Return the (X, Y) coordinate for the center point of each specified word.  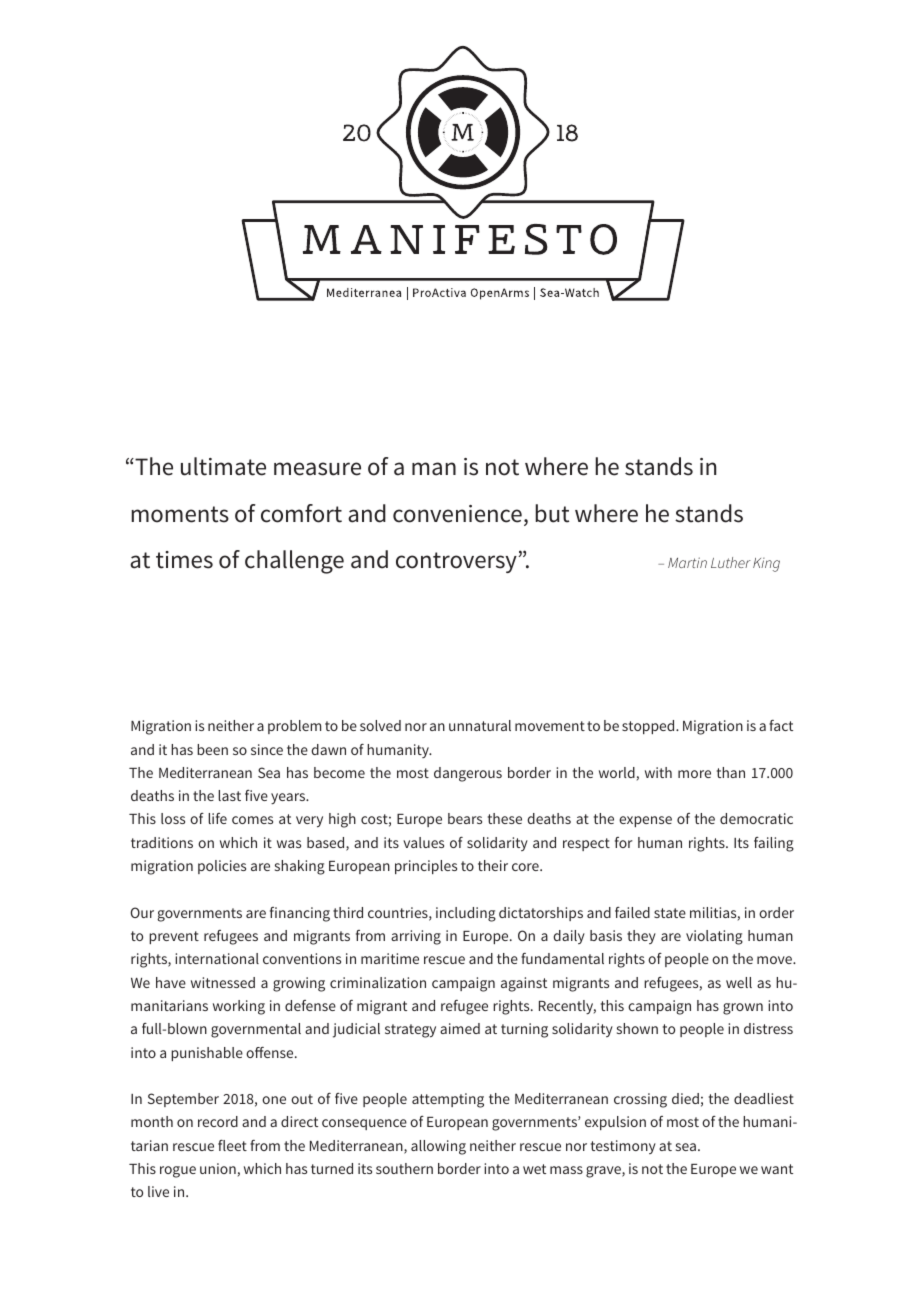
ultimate (223, 466)
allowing (438, 1147)
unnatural (480, 725)
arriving (416, 937)
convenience (457, 514)
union (218, 1168)
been (212, 749)
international (217, 958)
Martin (687, 562)
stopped (649, 727)
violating (714, 937)
